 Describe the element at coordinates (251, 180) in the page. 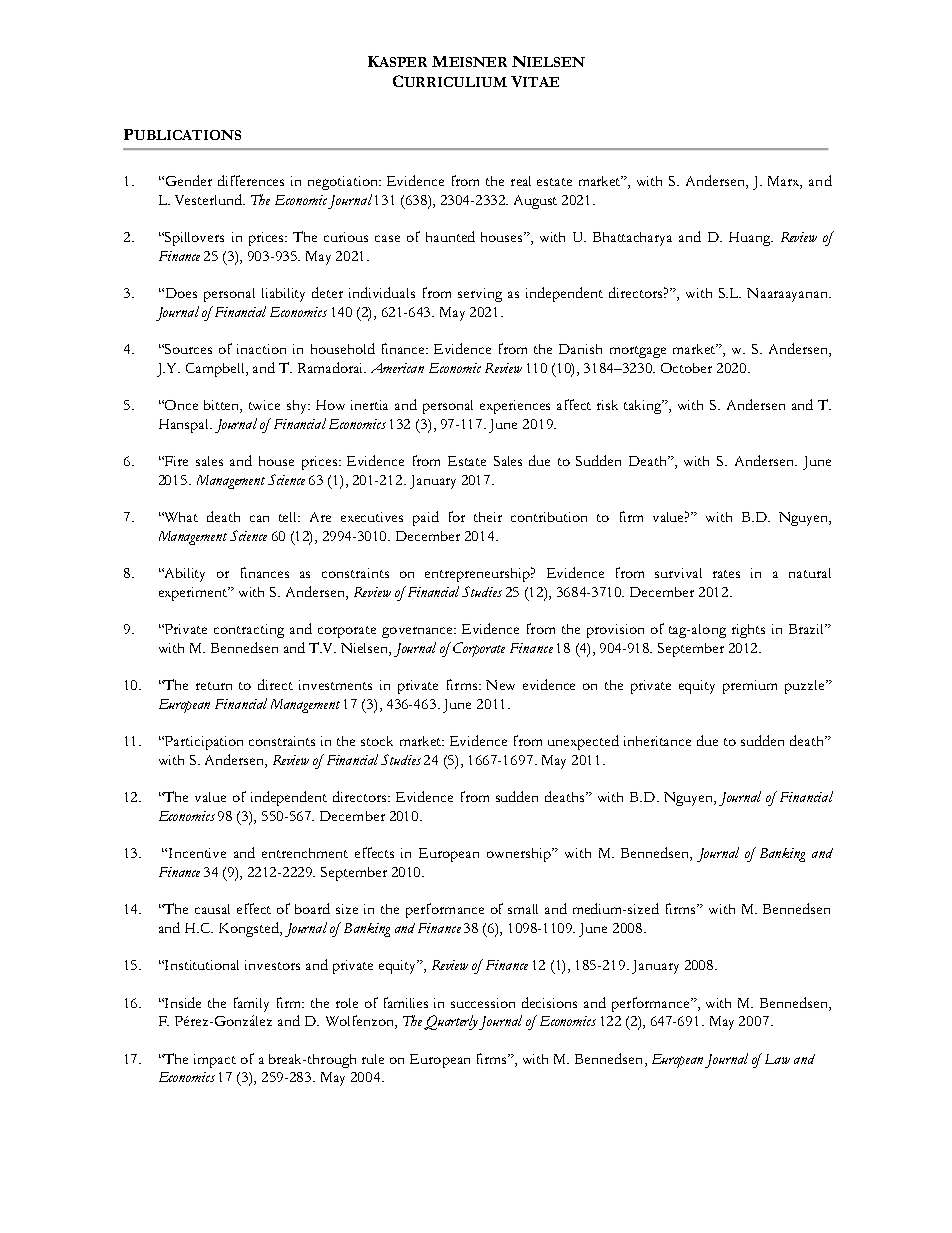

I see `differences` at that location.
